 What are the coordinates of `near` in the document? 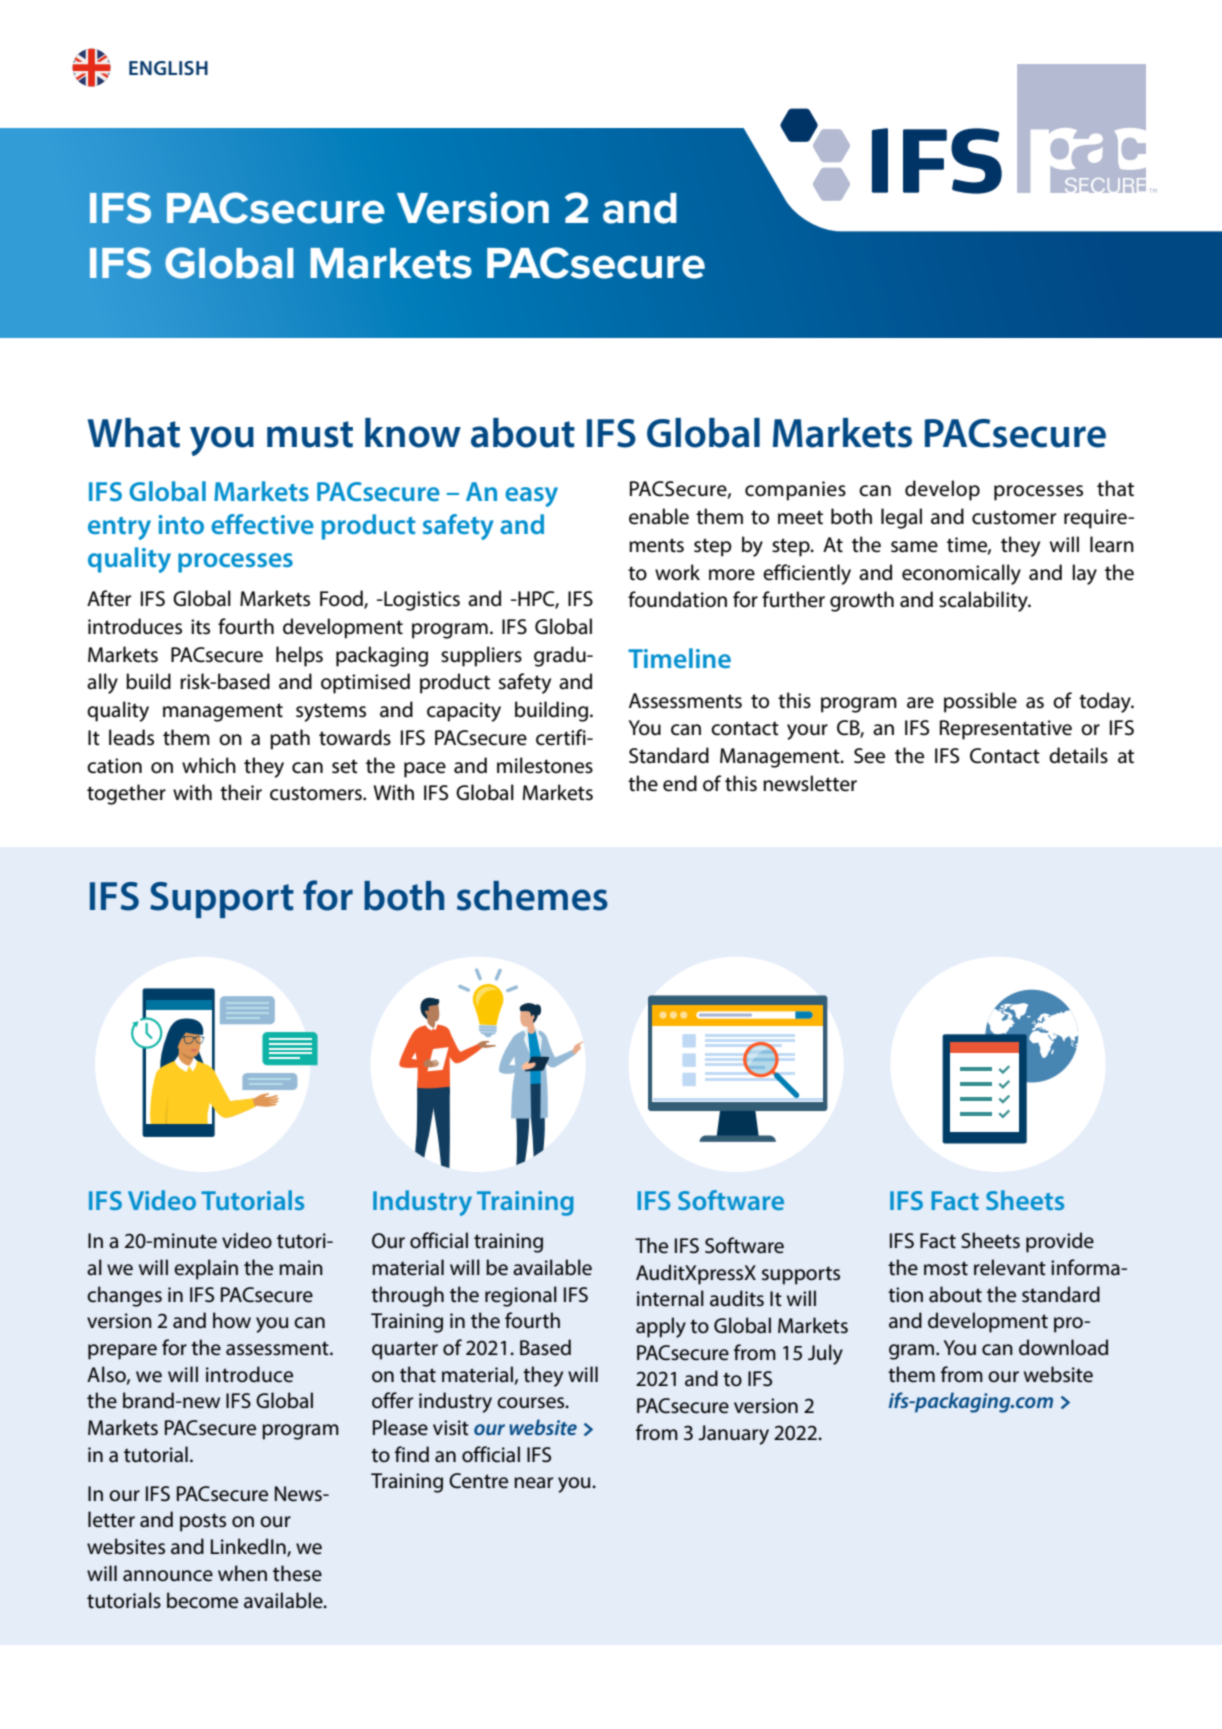 It's located at (533, 1483).
